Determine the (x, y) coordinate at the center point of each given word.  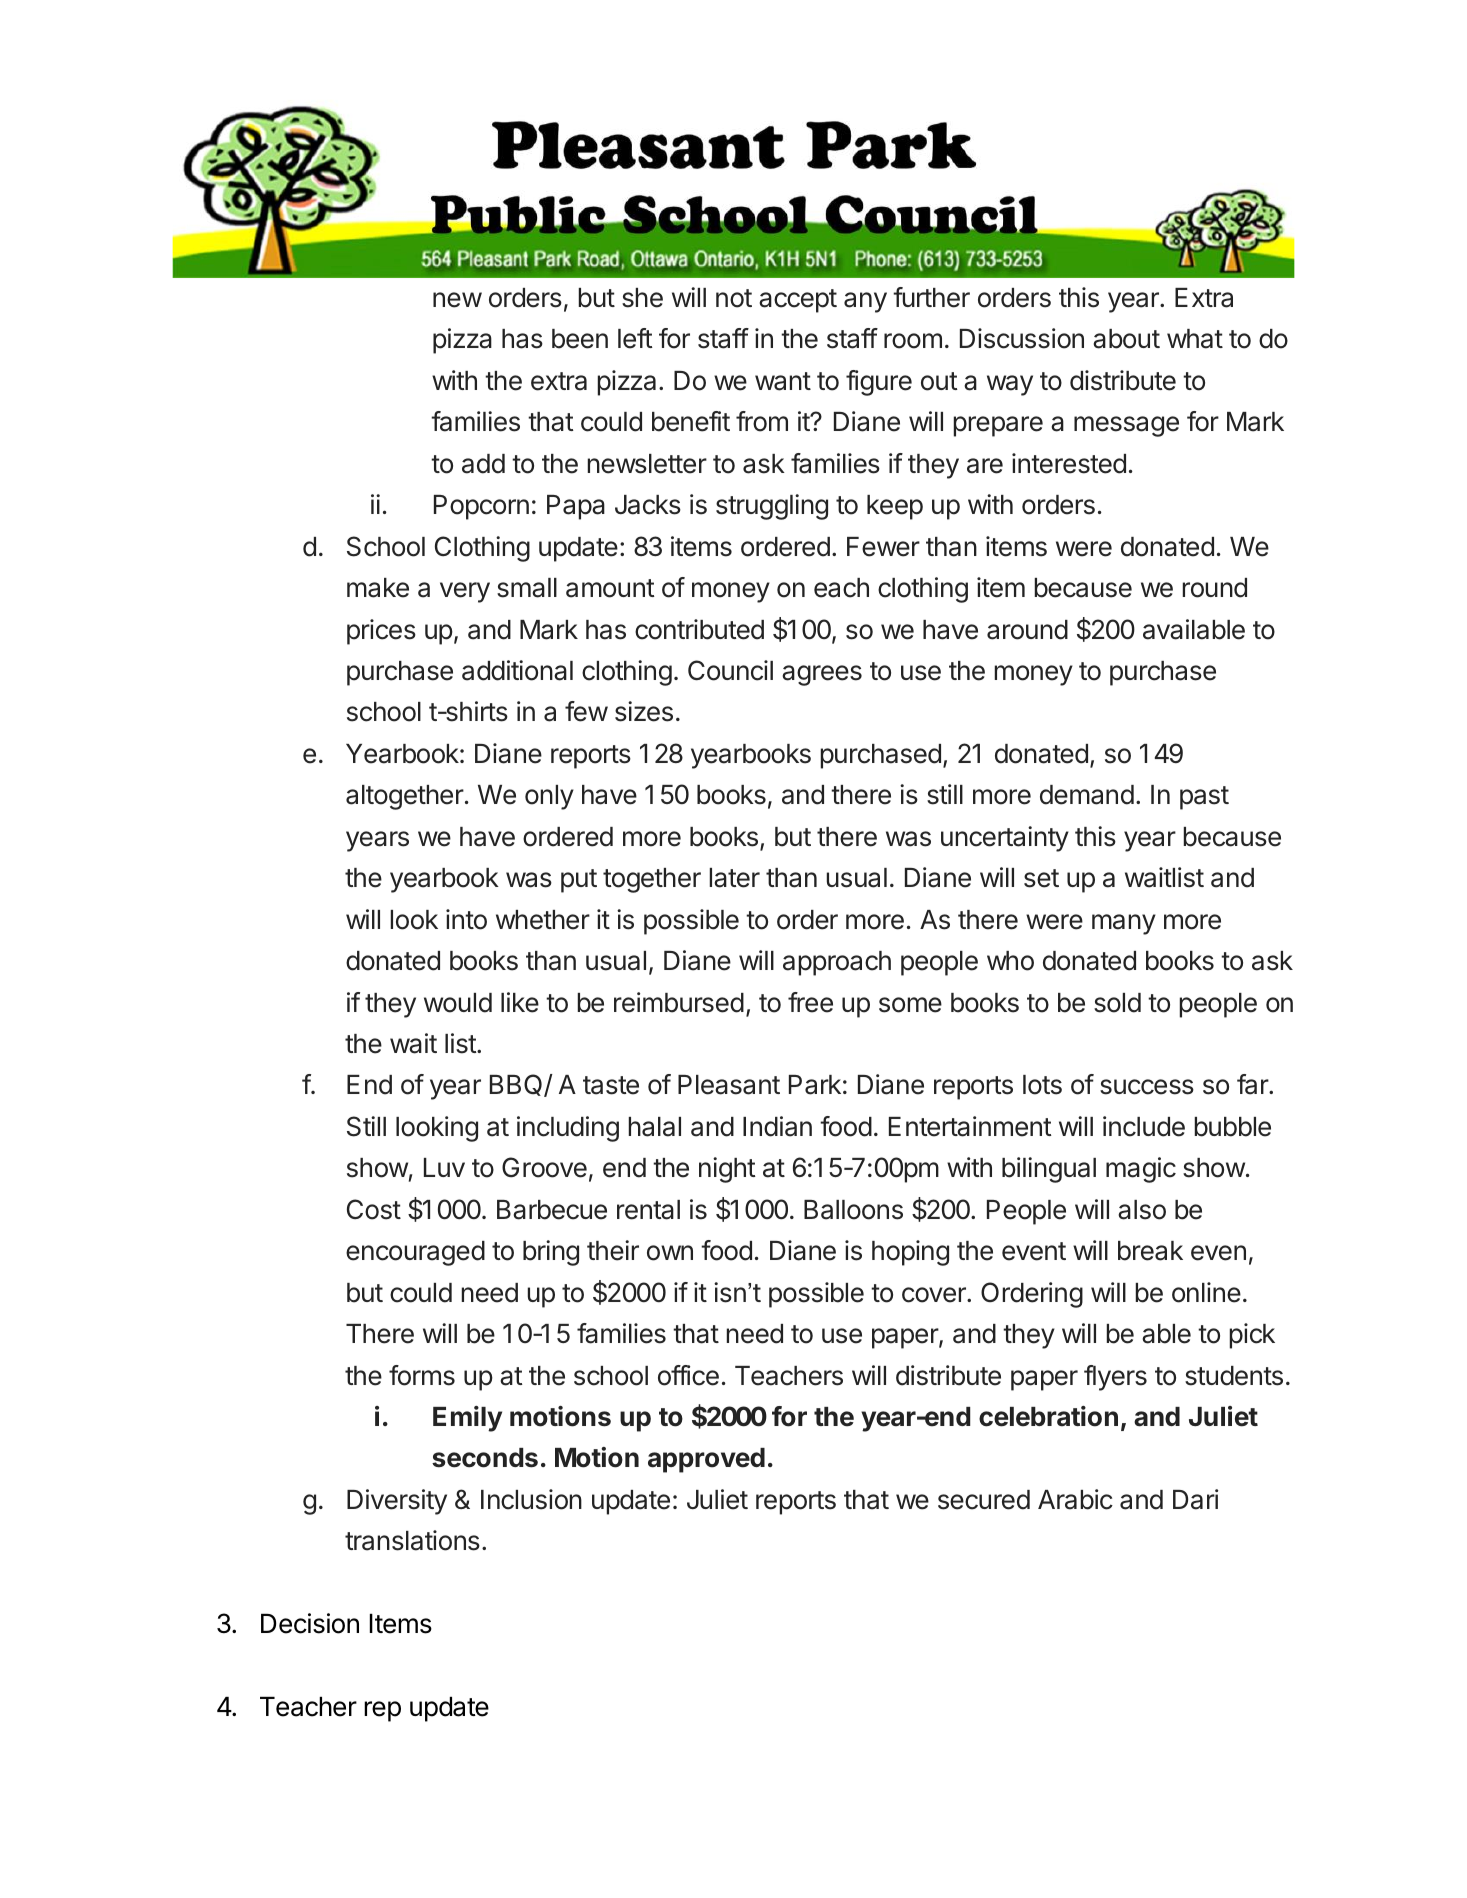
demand (1087, 795)
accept (798, 301)
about (1126, 339)
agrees (822, 675)
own (670, 1253)
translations (412, 1540)
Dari (1195, 1499)
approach (837, 963)
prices (381, 632)
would (458, 1003)
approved (706, 1460)
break (1150, 1251)
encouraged (415, 1253)
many (1124, 924)
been (580, 339)
